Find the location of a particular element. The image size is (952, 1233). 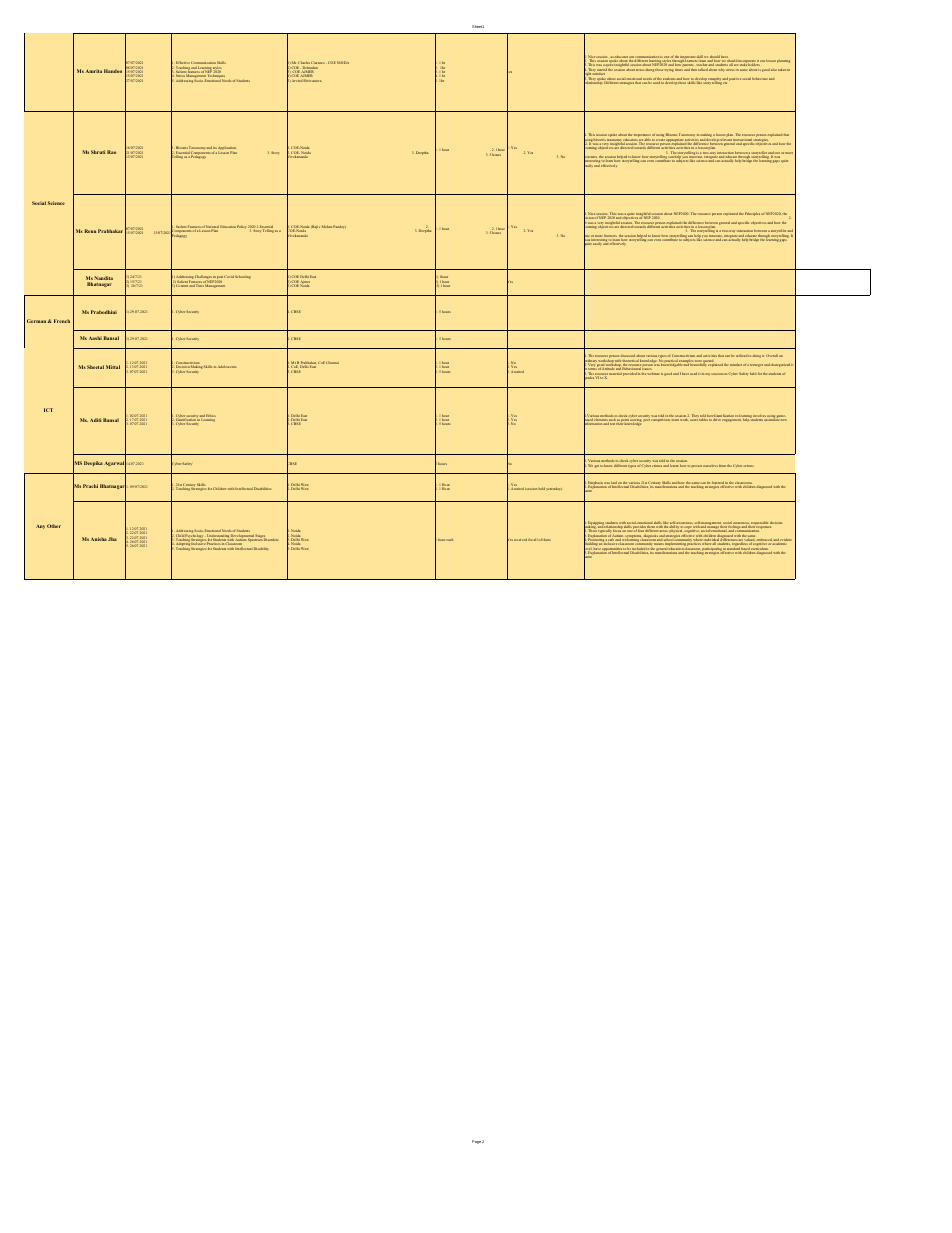

Chennai is located at coordinates (332, 362).
